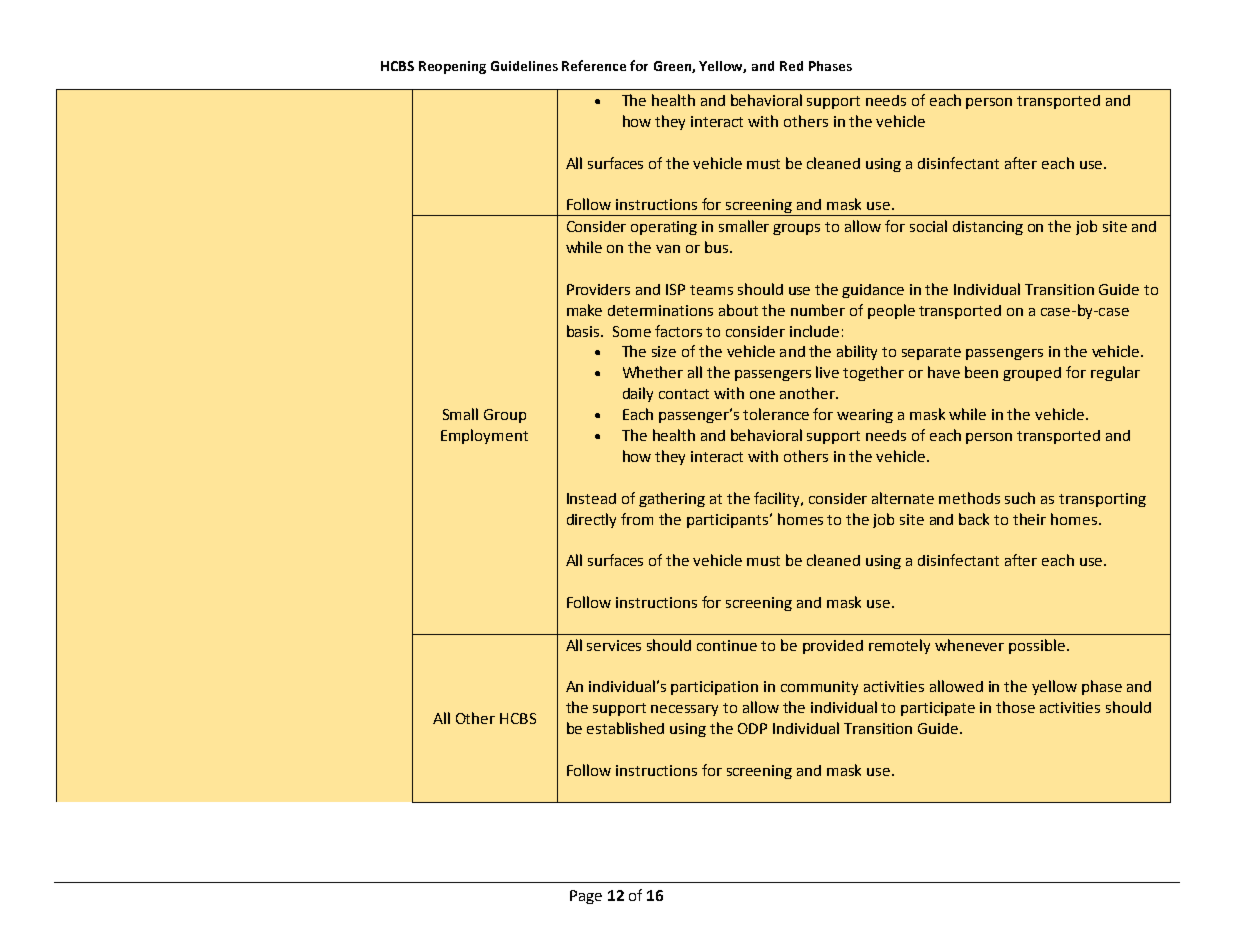  I want to click on such, so click(1020, 498).
